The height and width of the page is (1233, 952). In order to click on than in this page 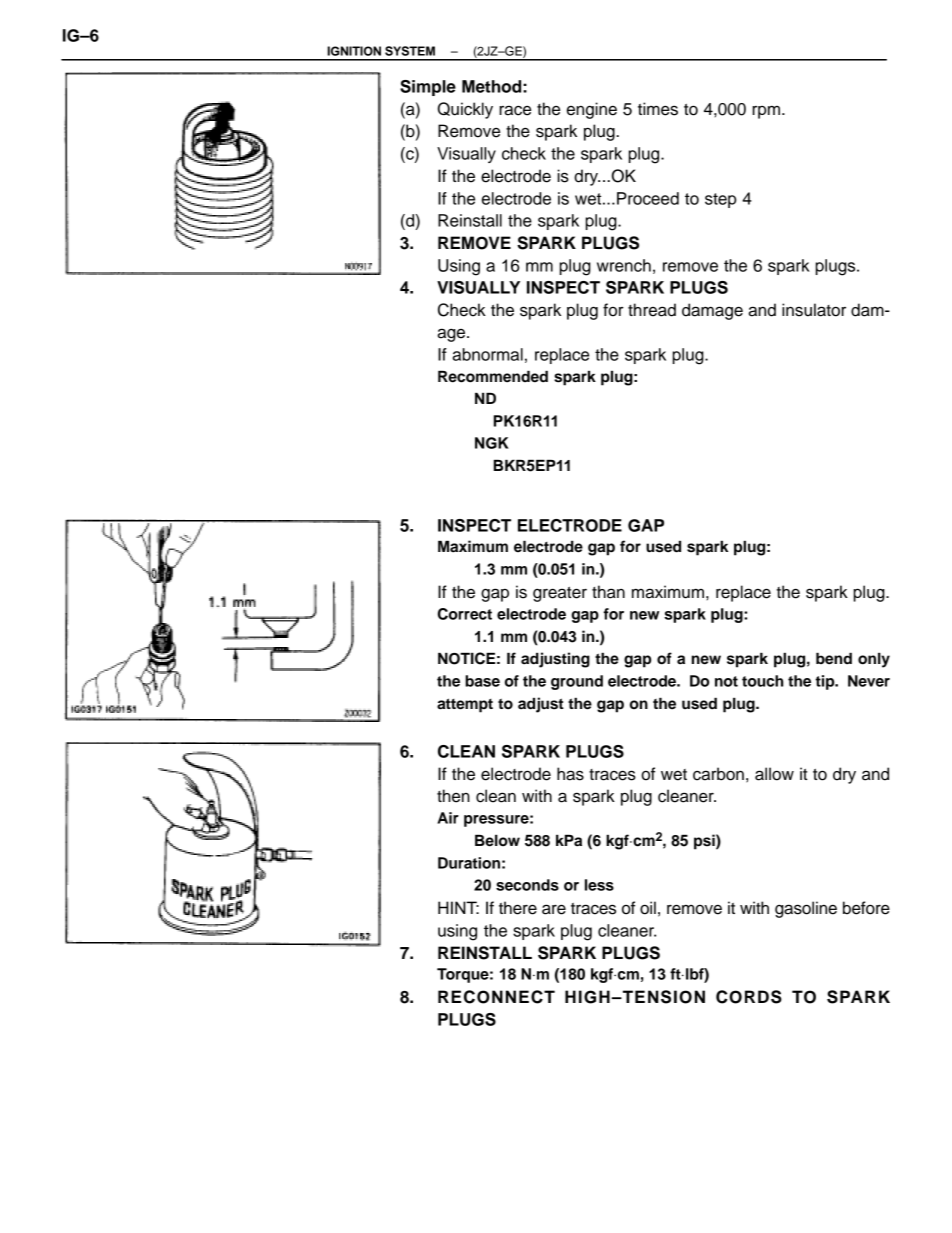, I will do `click(608, 592)`.
